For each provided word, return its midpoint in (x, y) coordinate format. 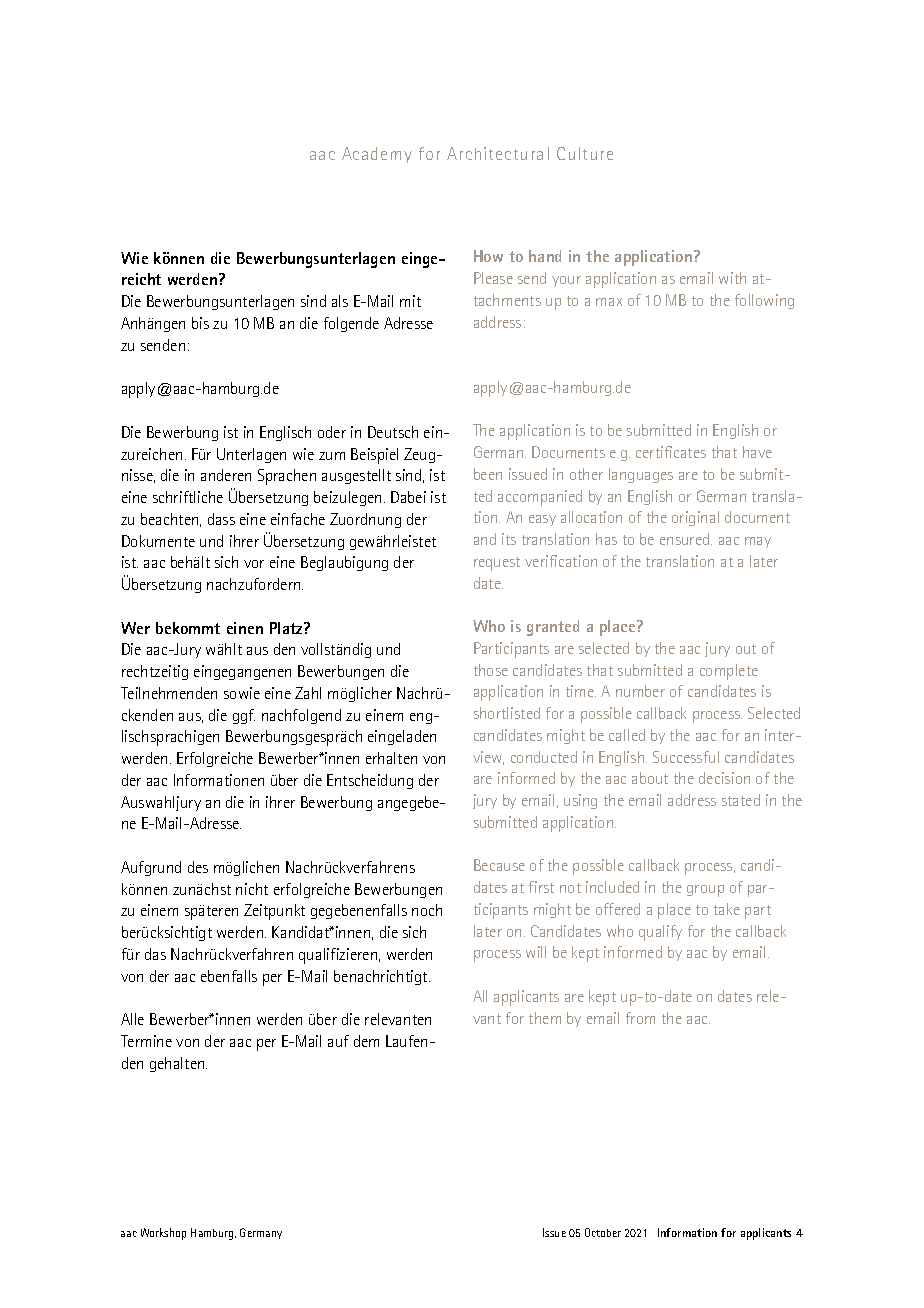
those (491, 670)
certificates (671, 452)
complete (729, 672)
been (488, 474)
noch (427, 910)
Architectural (498, 153)
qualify (660, 933)
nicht (252, 889)
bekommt (188, 628)
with (732, 278)
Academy (377, 155)
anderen (226, 475)
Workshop (163, 1234)
